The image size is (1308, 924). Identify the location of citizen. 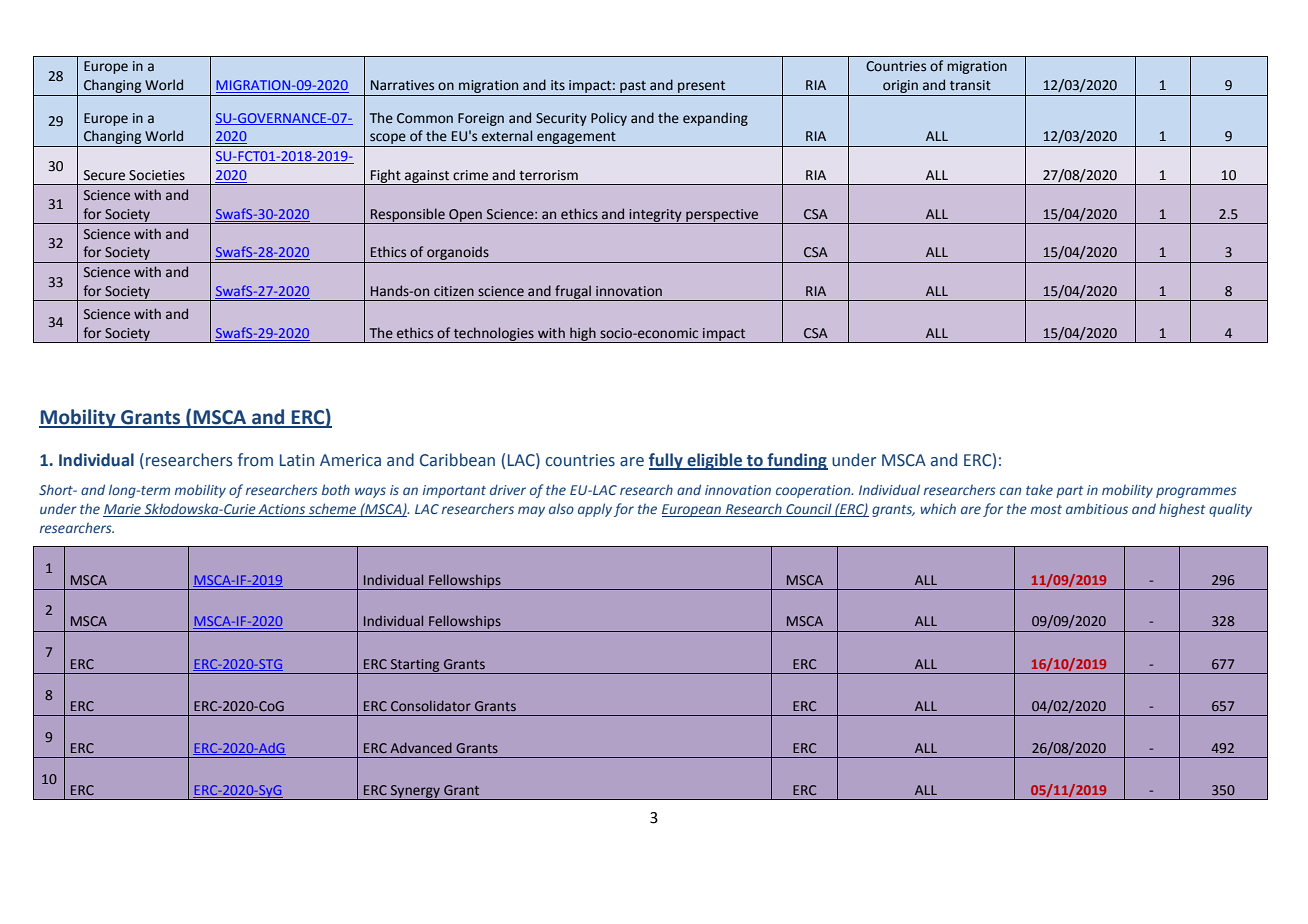
(454, 291).
